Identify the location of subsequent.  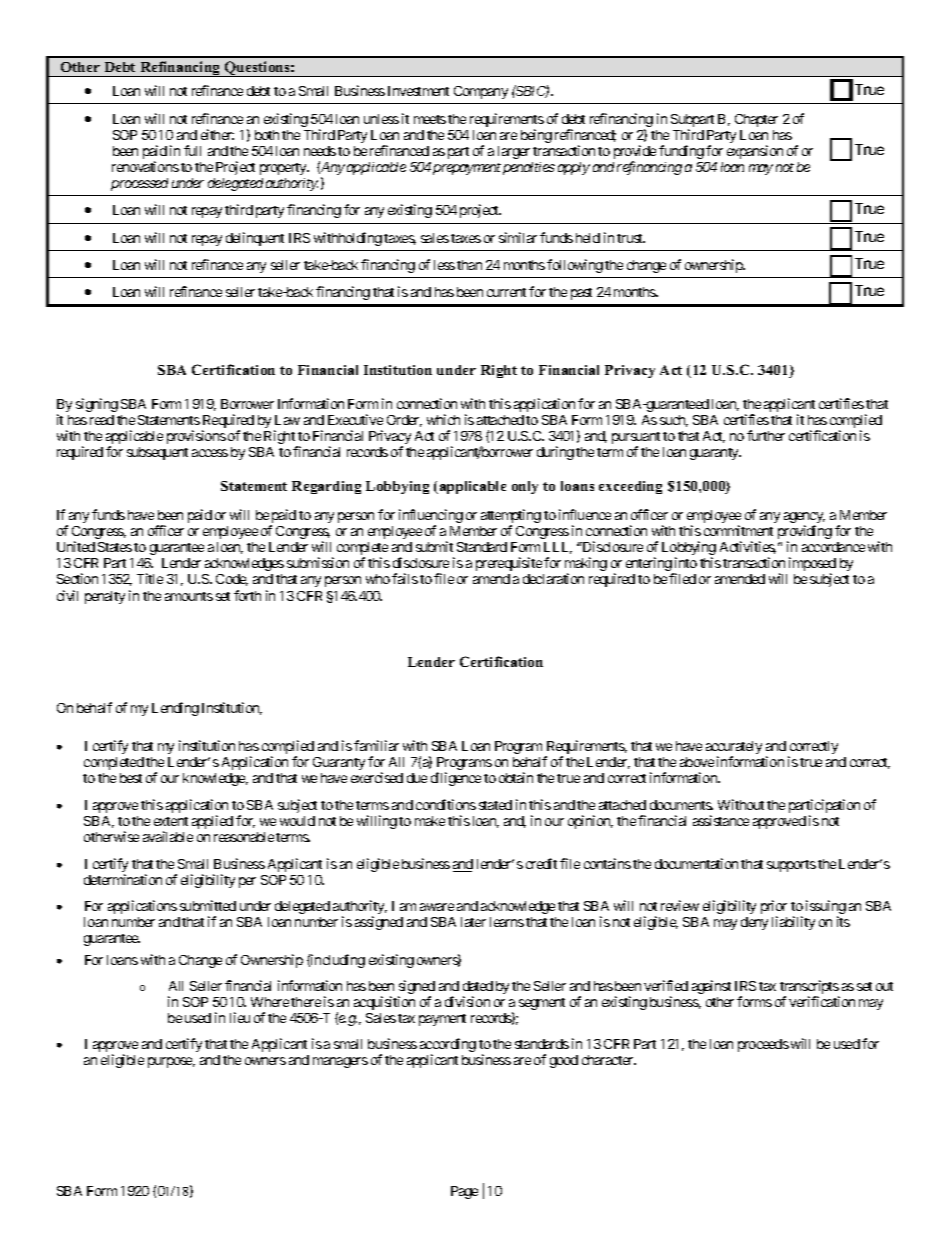
(157, 453).
